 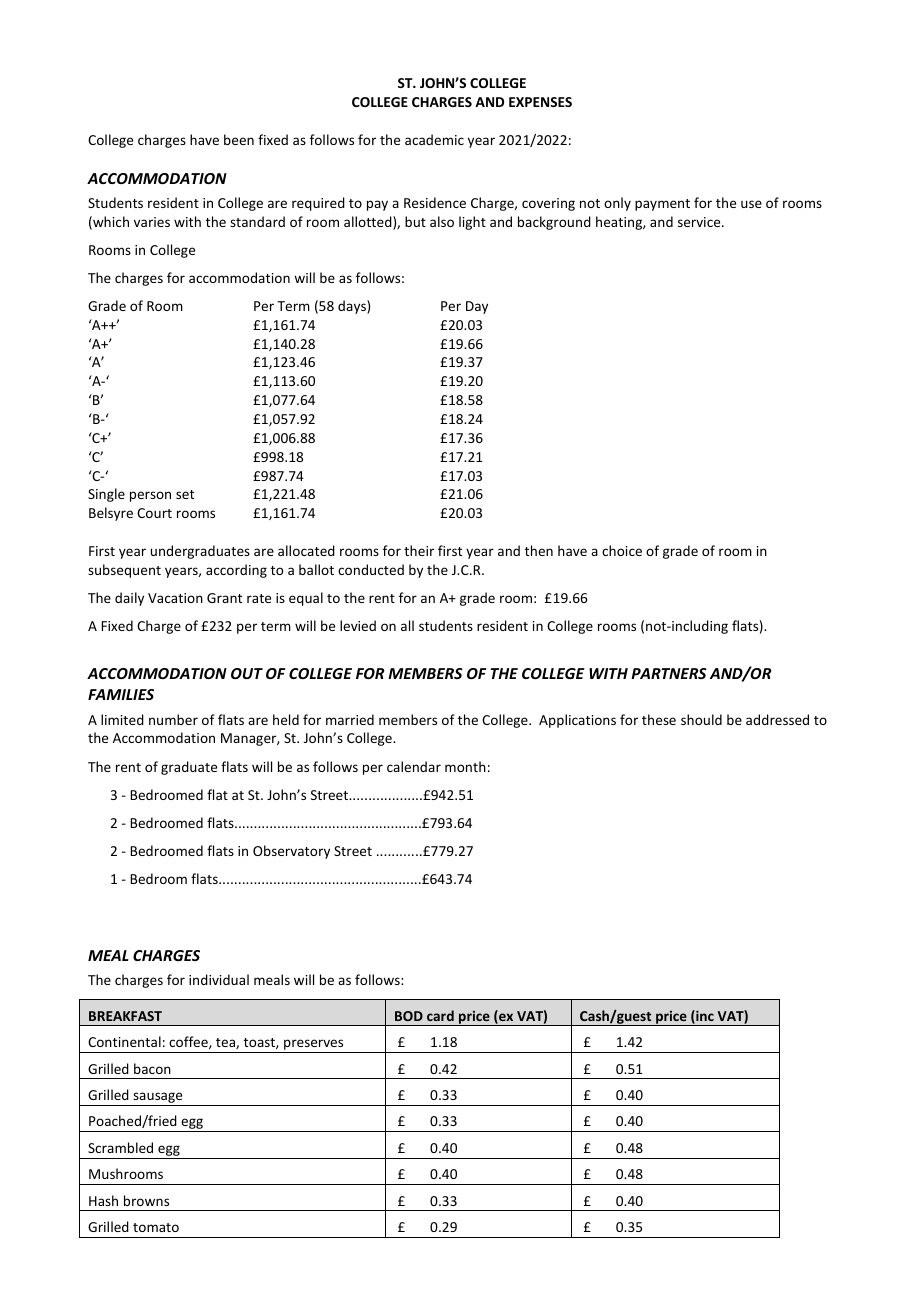 What do you see at coordinates (409, 1016) in the page?
I see `BOD` at bounding box center [409, 1016].
